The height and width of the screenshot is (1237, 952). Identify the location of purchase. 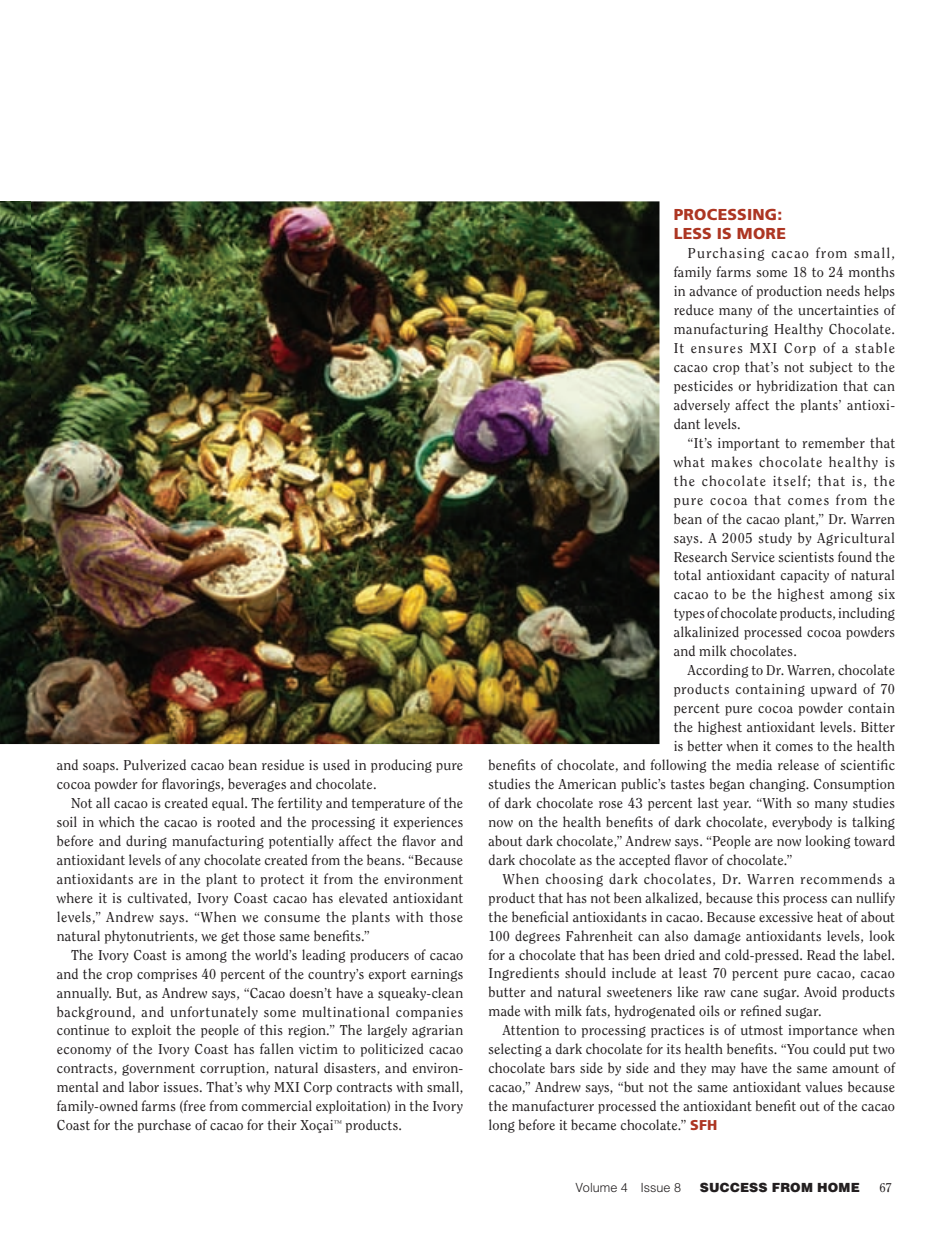
(164, 1126).
